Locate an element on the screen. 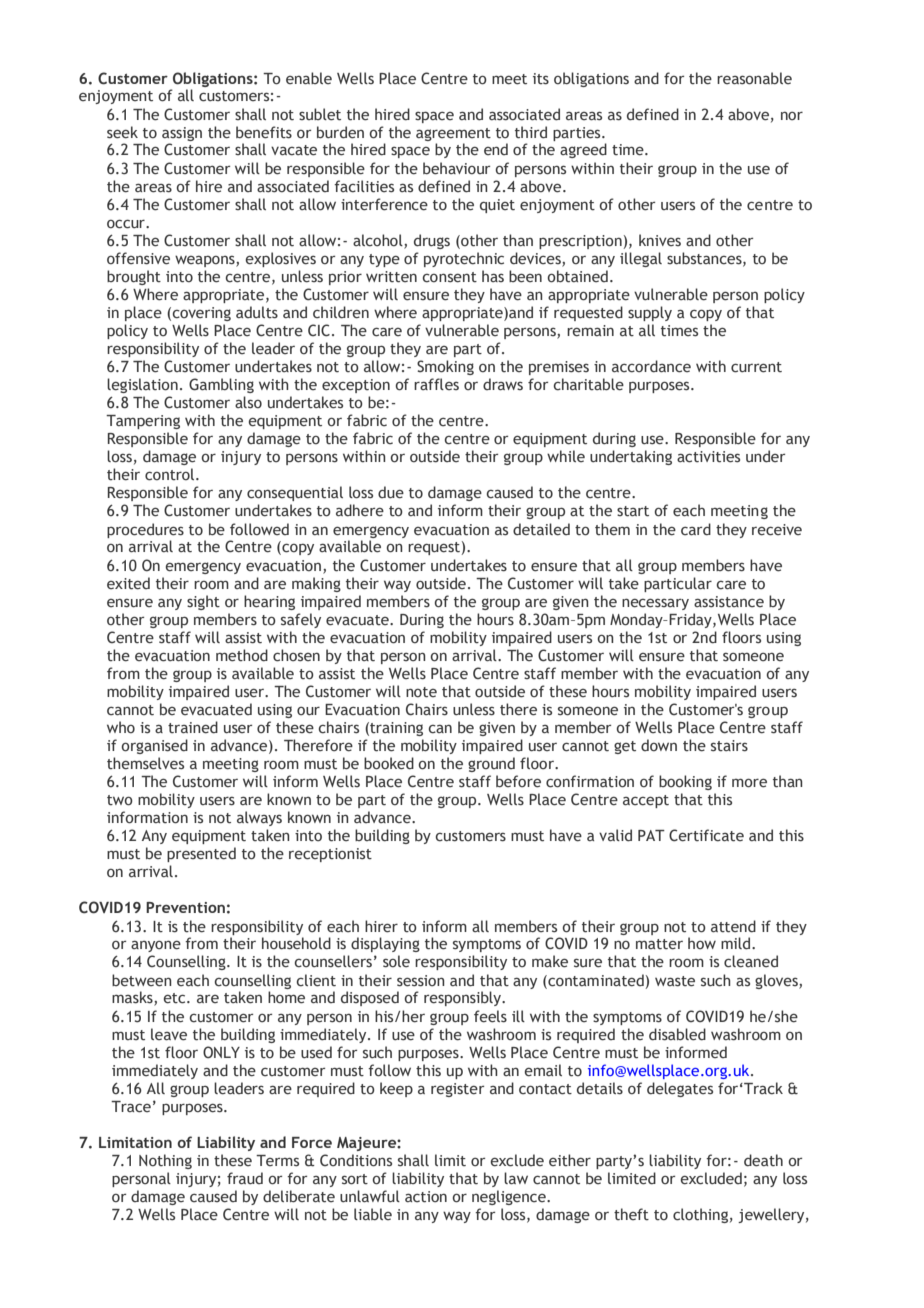  raffles is located at coordinates (436, 384).
